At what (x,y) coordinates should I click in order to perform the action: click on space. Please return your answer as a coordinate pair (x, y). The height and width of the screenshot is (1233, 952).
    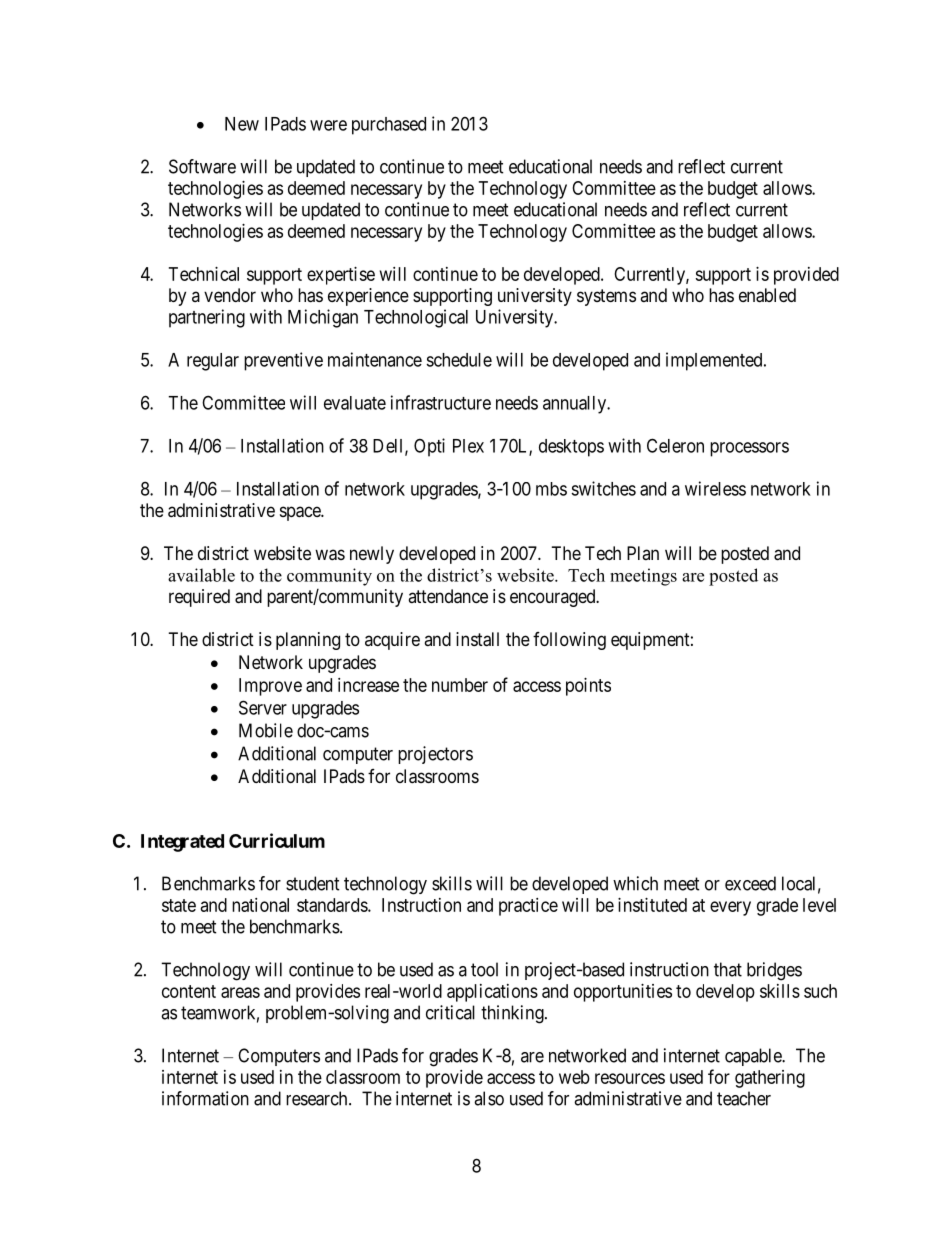
    Looking at the image, I should click on (301, 513).
